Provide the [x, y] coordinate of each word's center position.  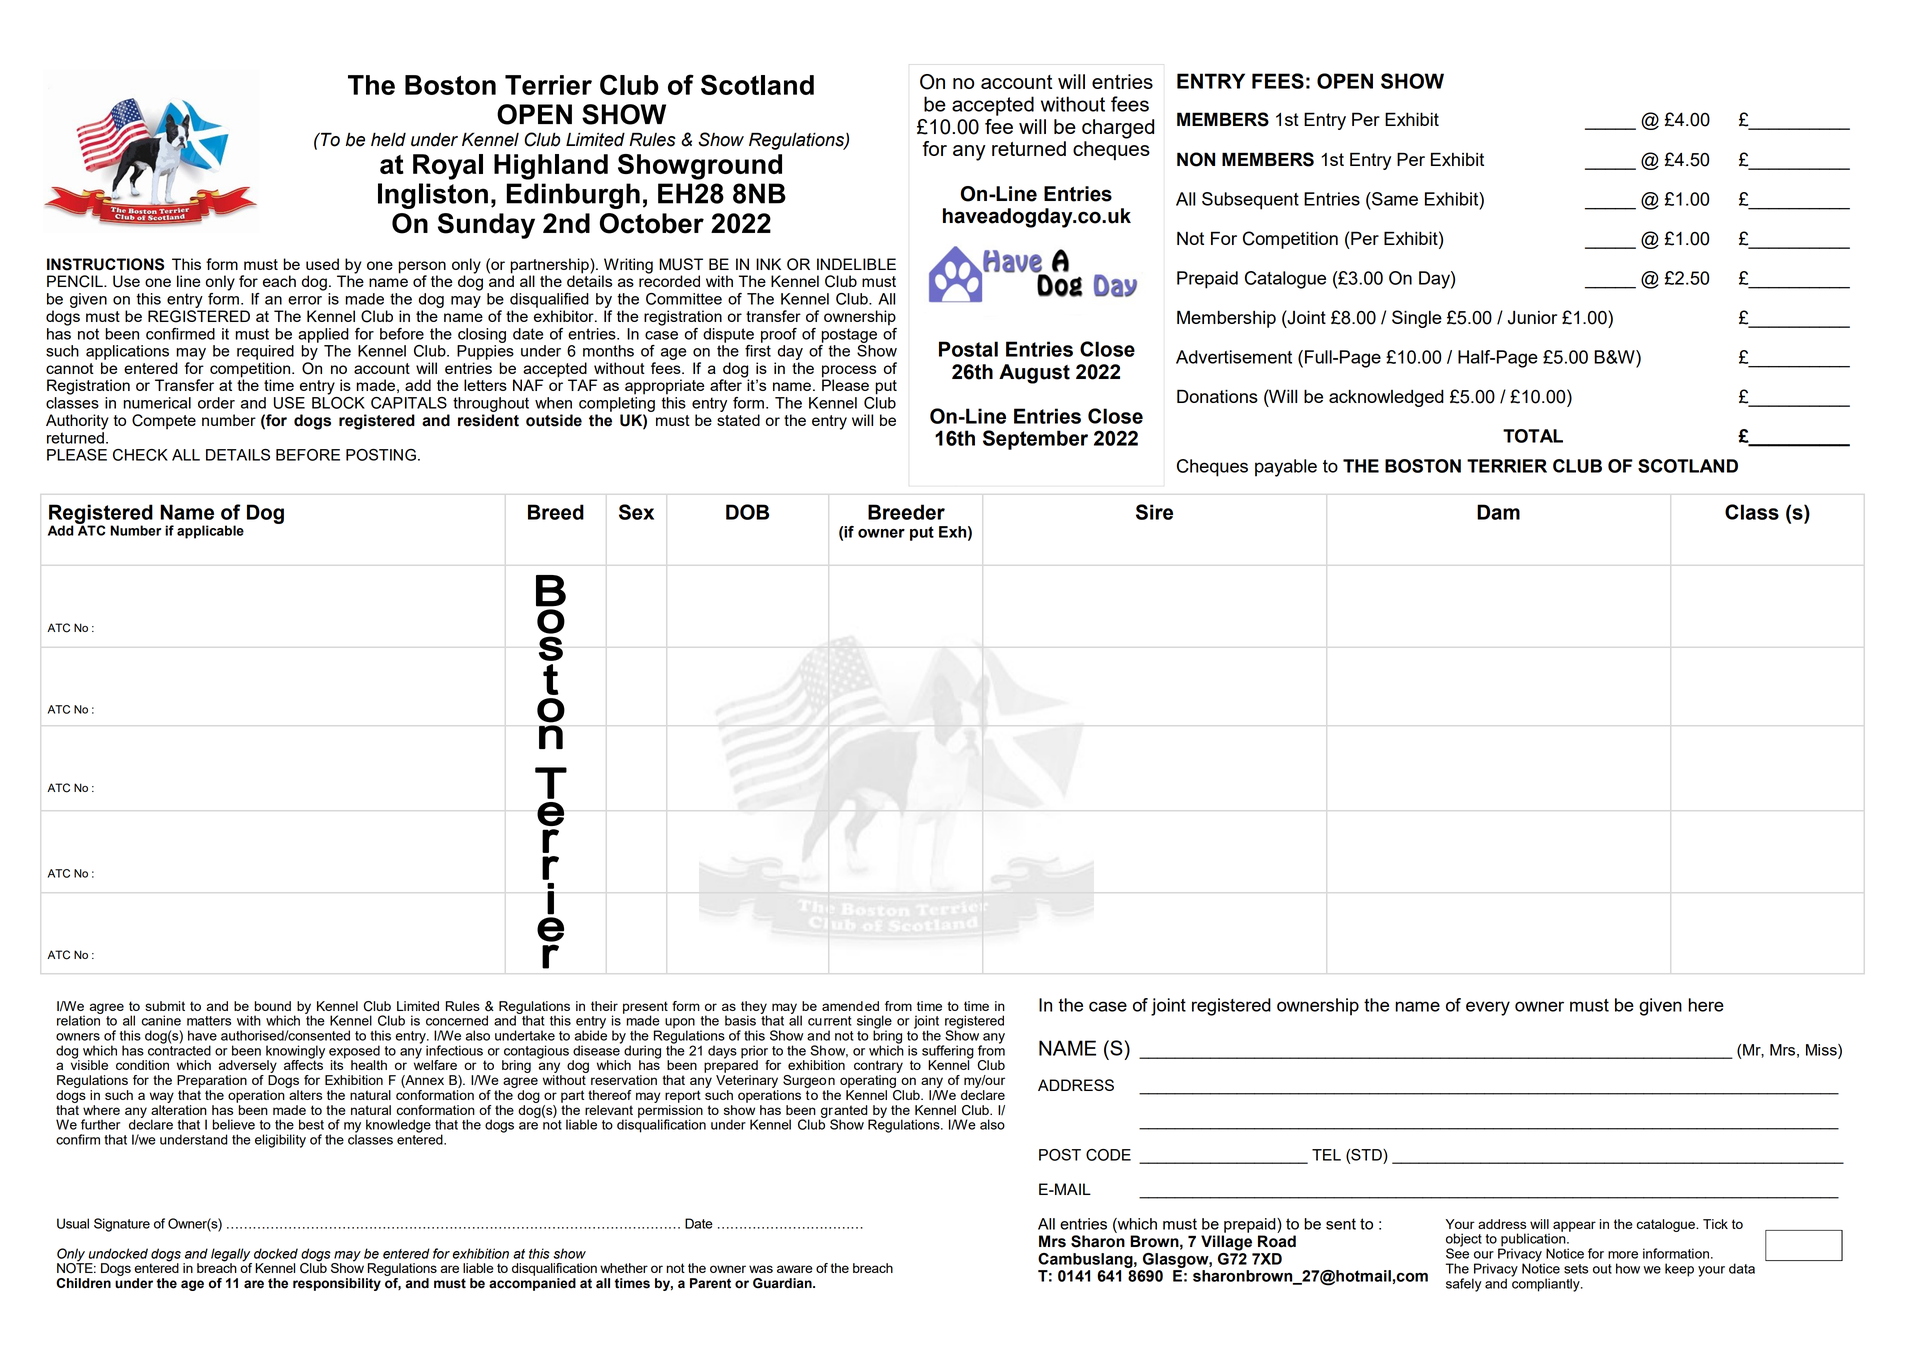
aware [795, 1269]
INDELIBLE [856, 264]
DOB [747, 512]
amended [850, 1006]
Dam [1498, 512]
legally [231, 1256]
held [388, 139]
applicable [210, 532]
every [1488, 1008]
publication [1533, 1240]
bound [272, 1006]
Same [1394, 199]
